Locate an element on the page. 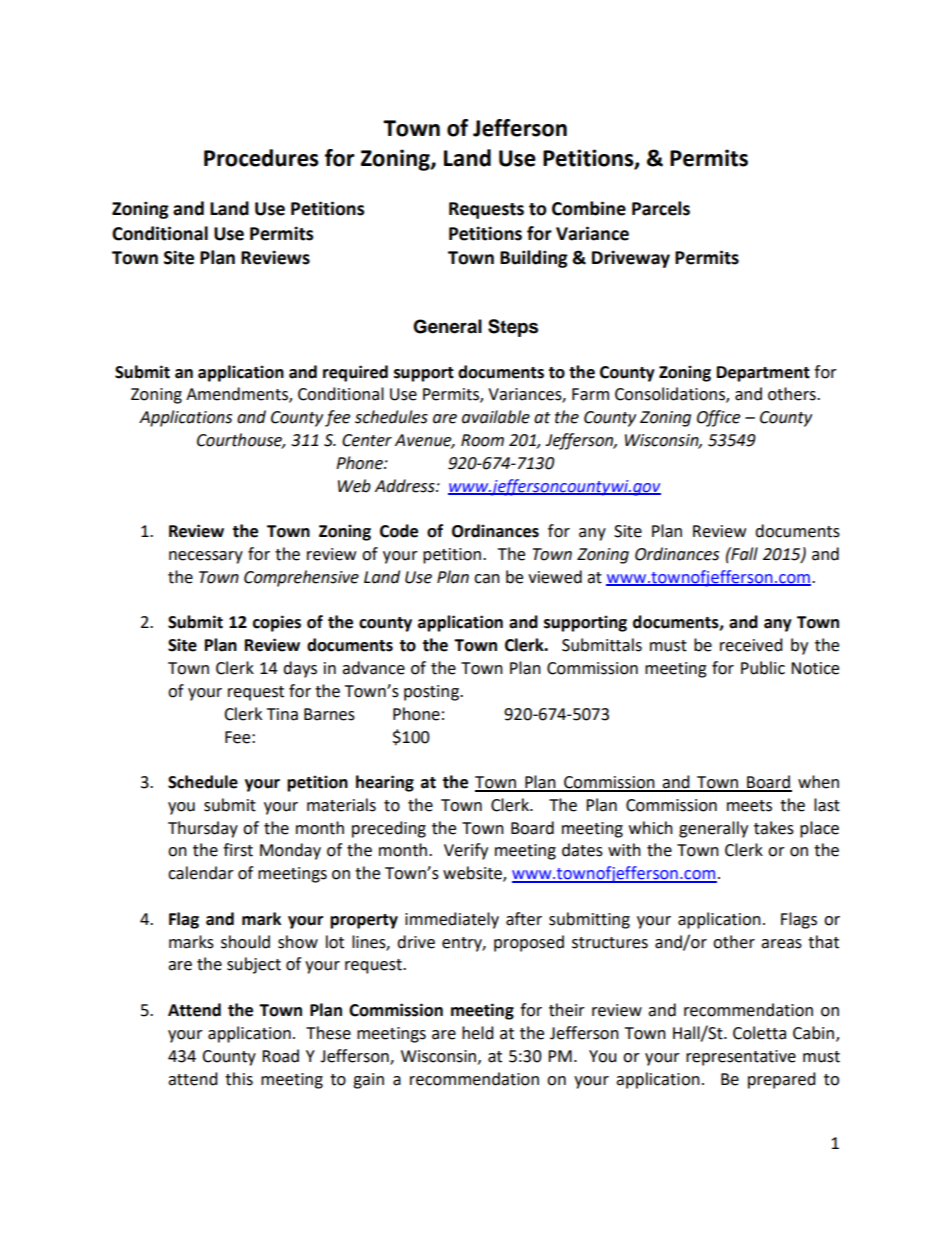 This image has width=952, height=1233. Road is located at coordinates (280, 1056).
